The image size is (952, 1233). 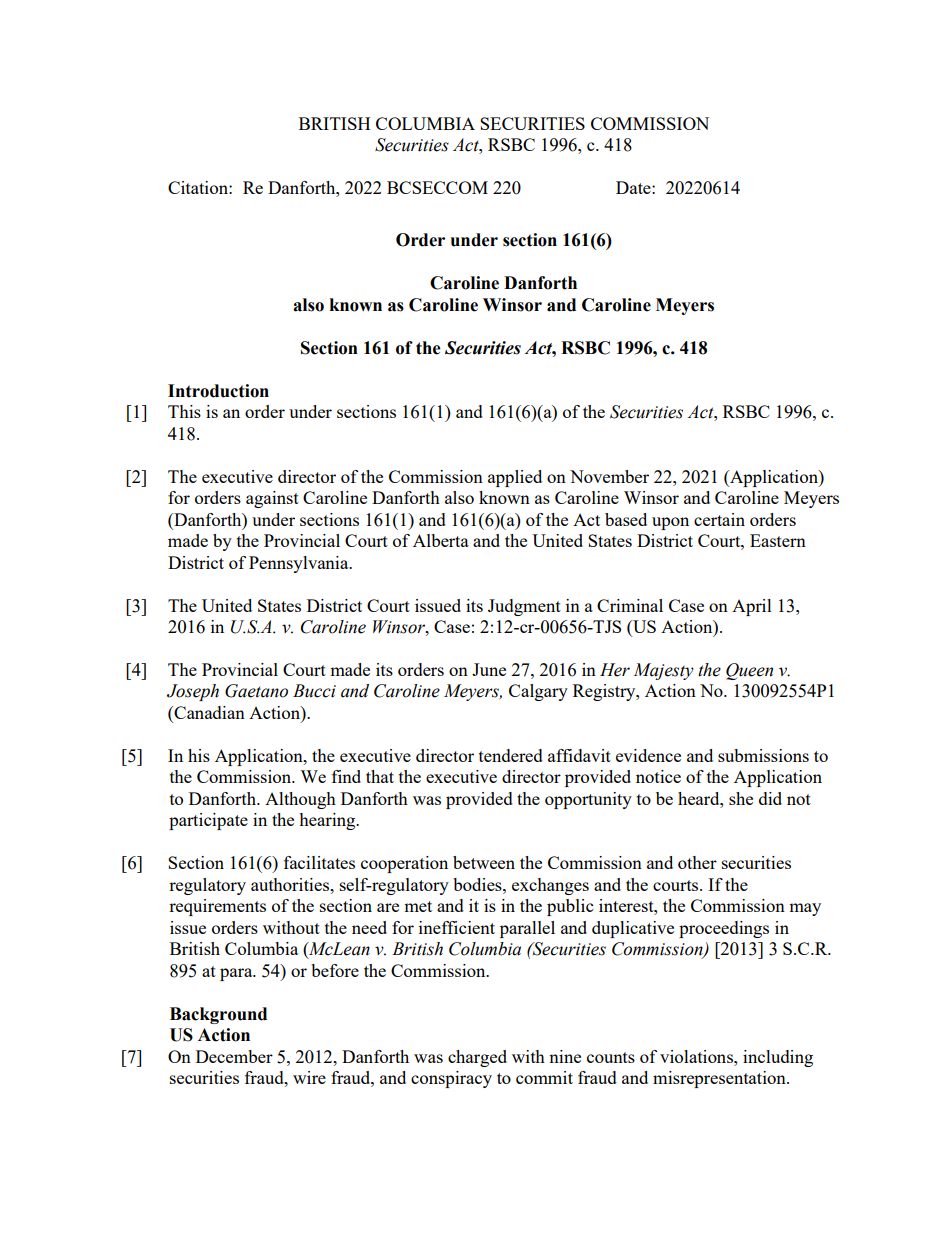 What do you see at coordinates (300, 564) in the image?
I see `Pennsylvania` at bounding box center [300, 564].
